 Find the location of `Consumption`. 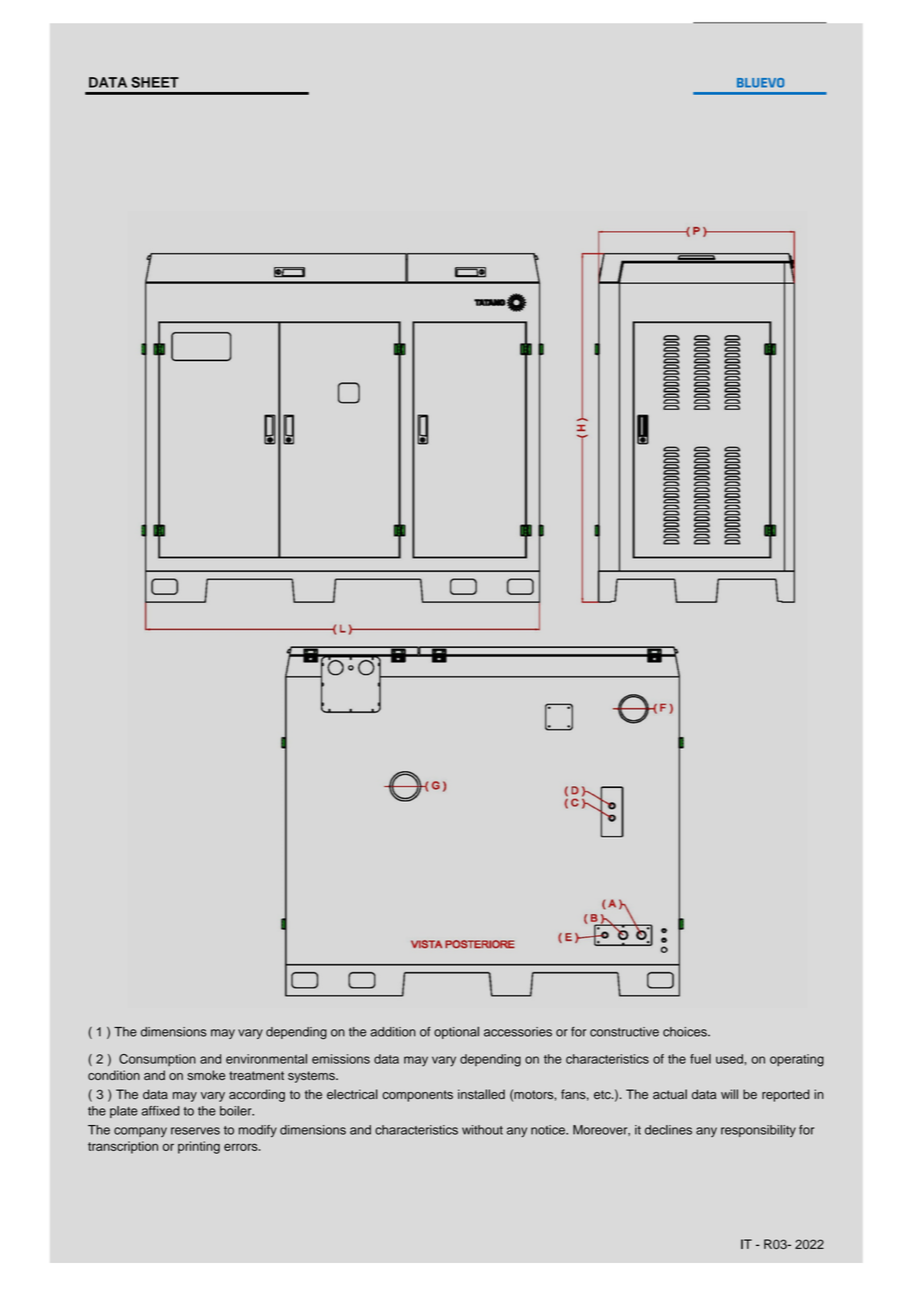

Consumption is located at coordinates (157, 1060).
